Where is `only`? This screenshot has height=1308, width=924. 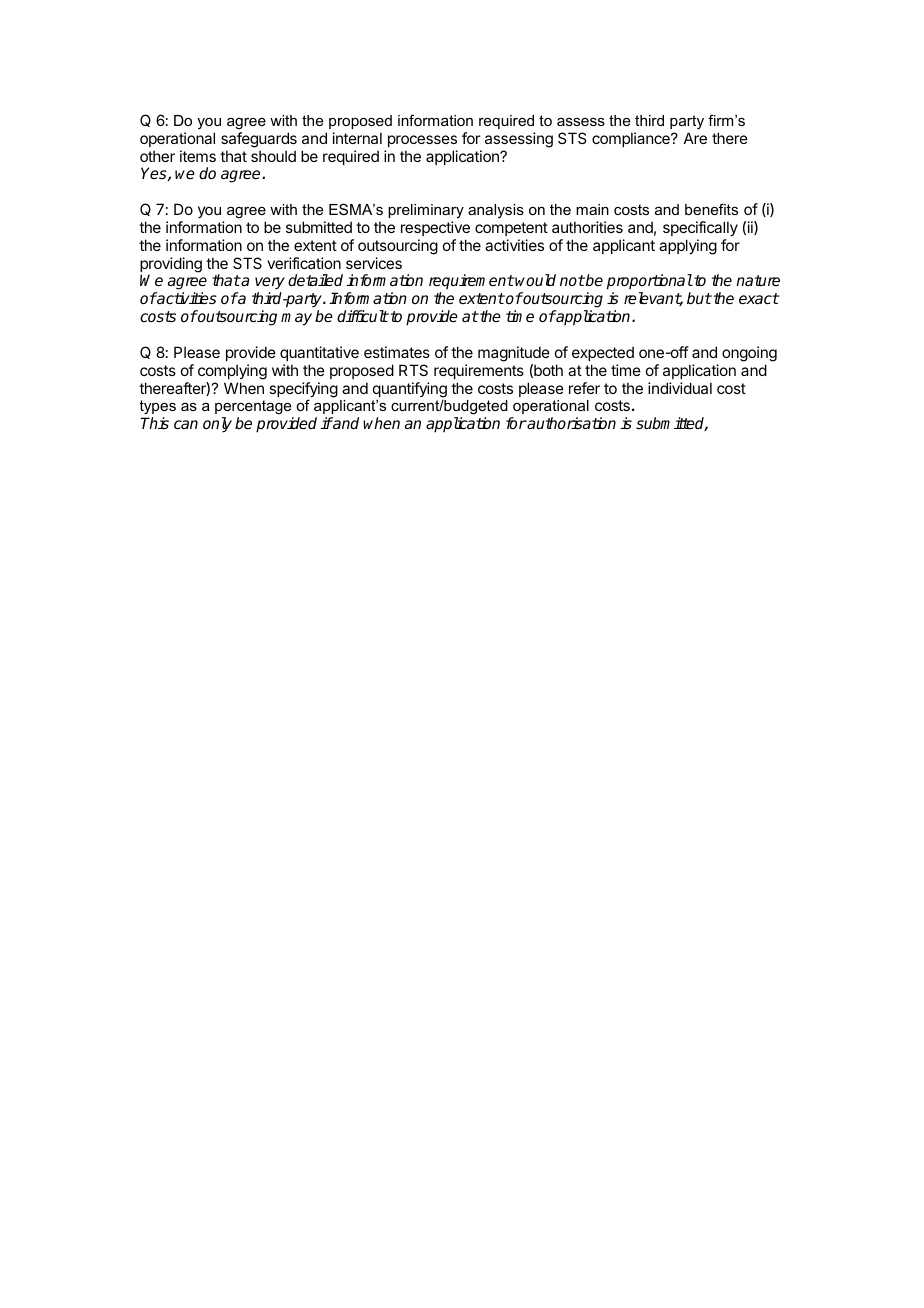 only is located at coordinates (217, 425).
